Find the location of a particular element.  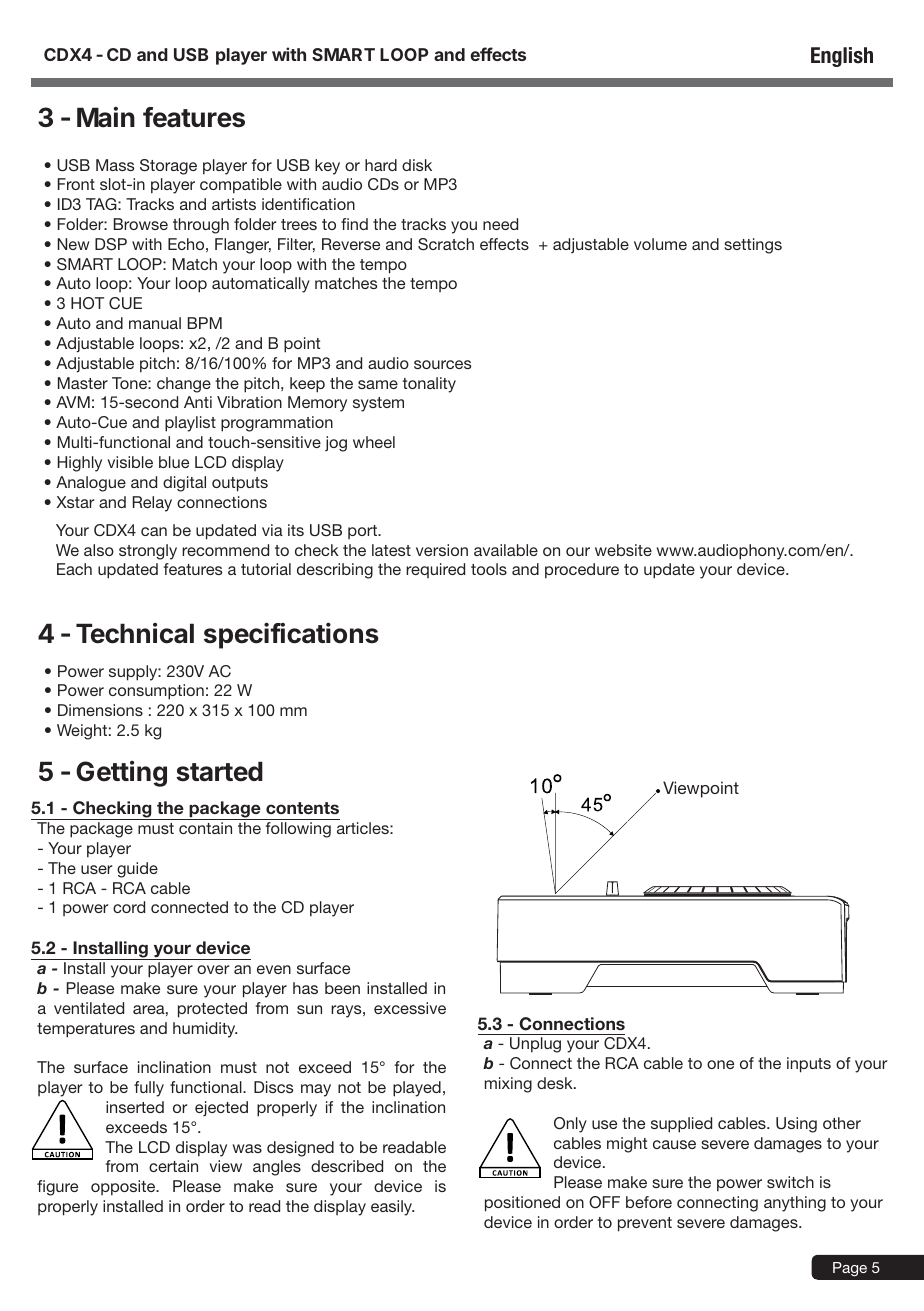

Main is located at coordinates (106, 117).
